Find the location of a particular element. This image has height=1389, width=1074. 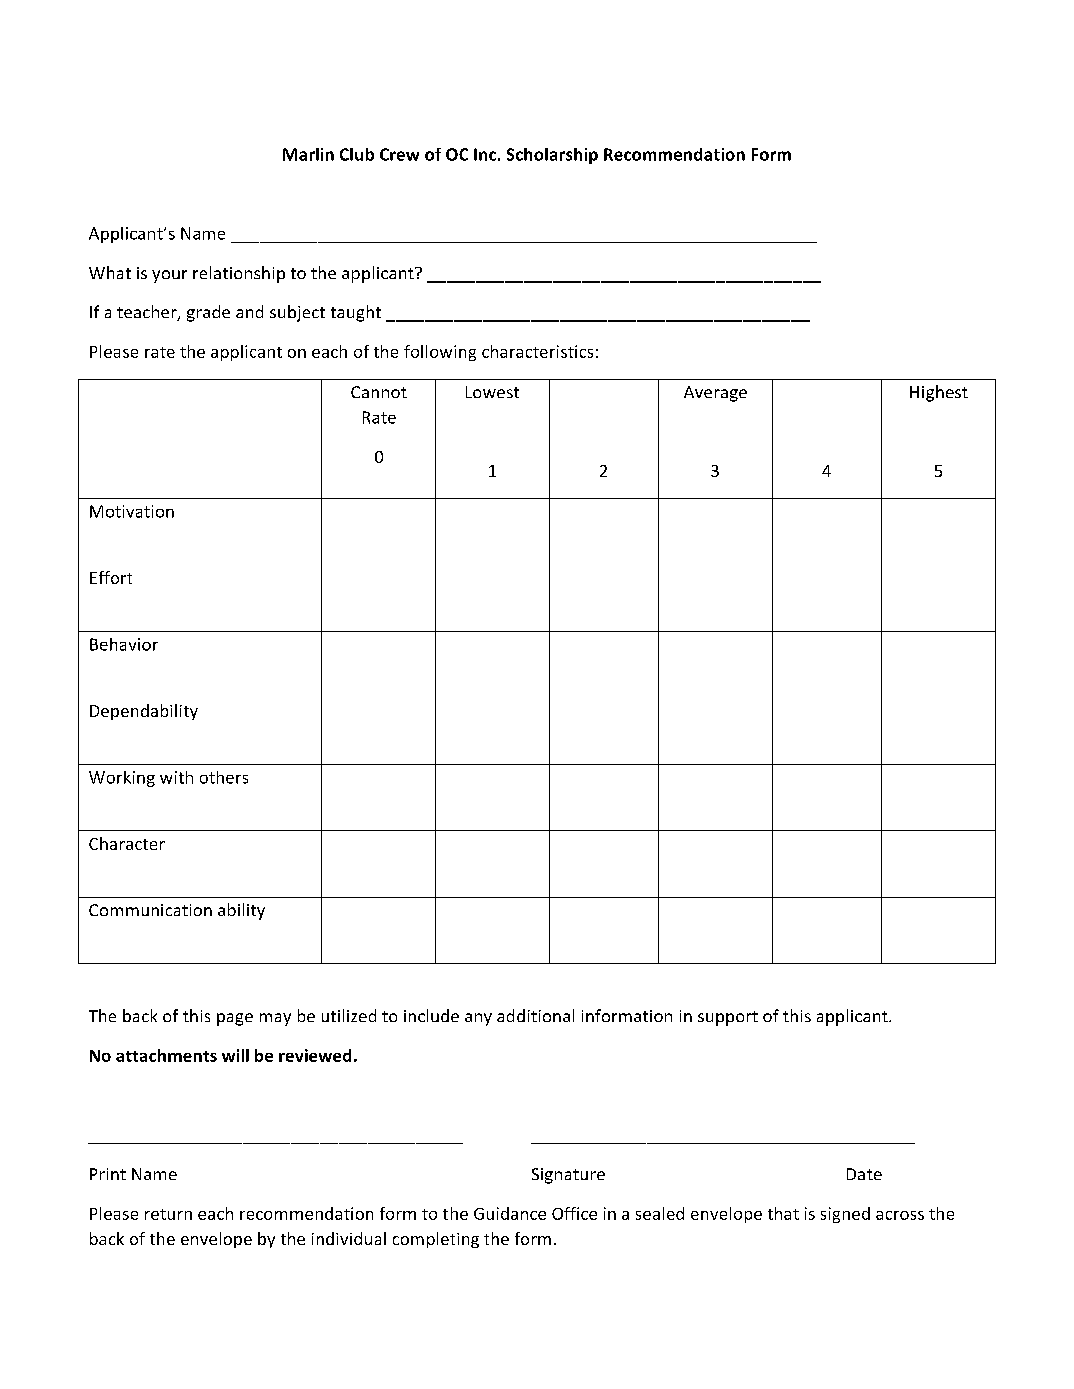

others is located at coordinates (224, 777).
